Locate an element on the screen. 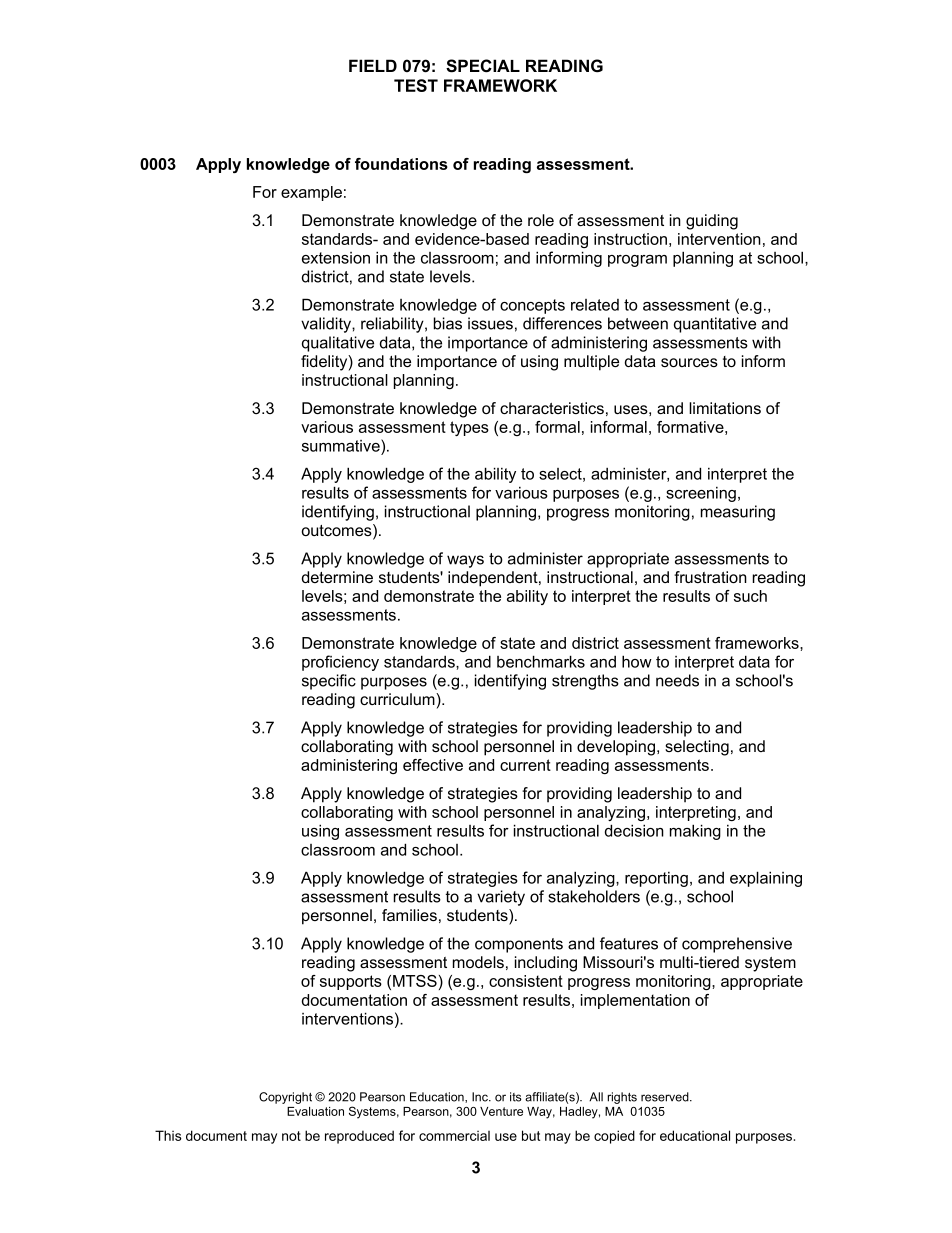 The height and width of the screenshot is (1233, 952). variety is located at coordinates (501, 898).
